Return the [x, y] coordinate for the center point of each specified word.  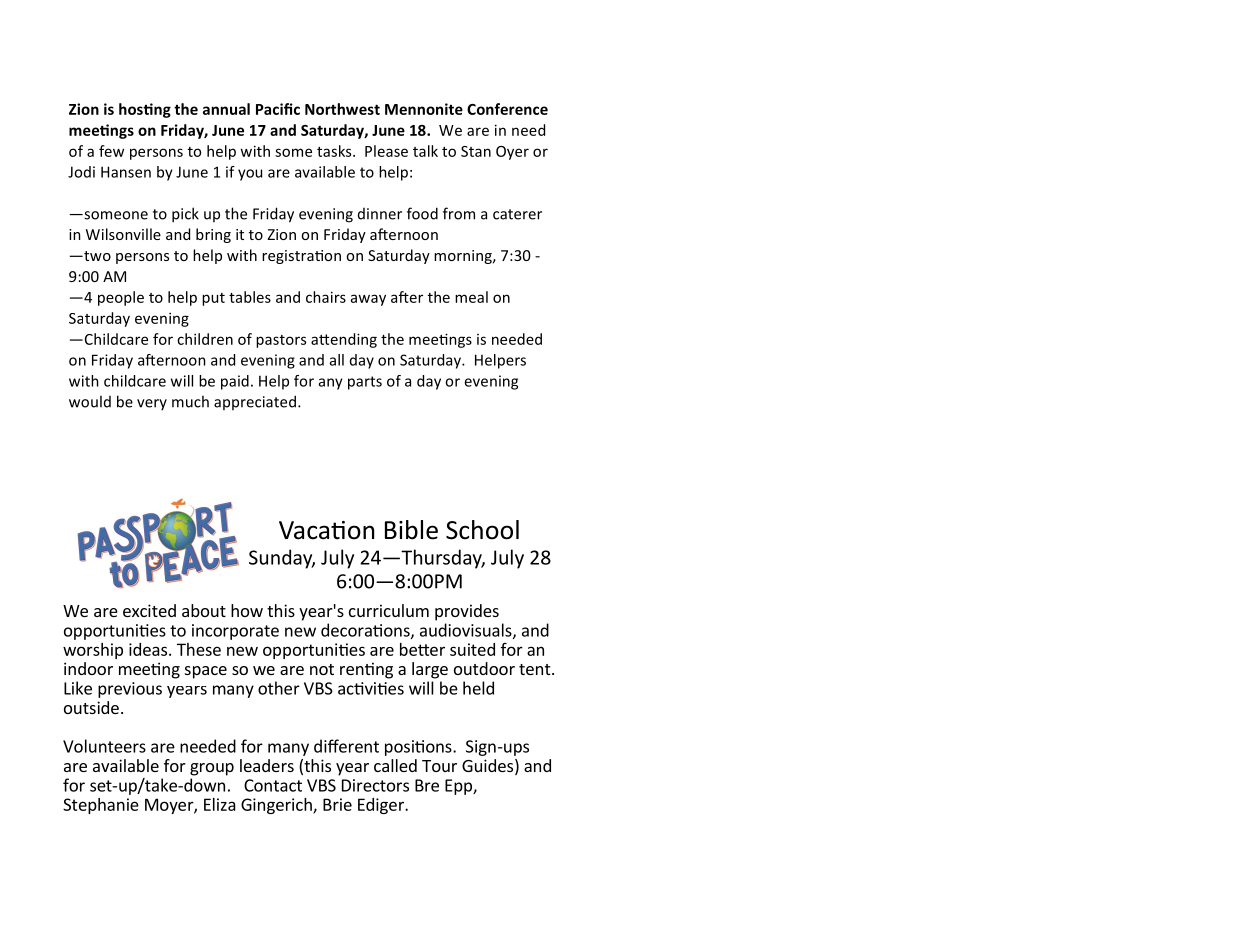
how [247, 610]
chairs [326, 297]
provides [467, 612]
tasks [335, 151]
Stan [476, 151]
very [152, 404]
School [482, 530]
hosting [145, 110]
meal [471, 297]
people [121, 298]
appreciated [255, 402]
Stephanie [101, 806]
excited [149, 610]
